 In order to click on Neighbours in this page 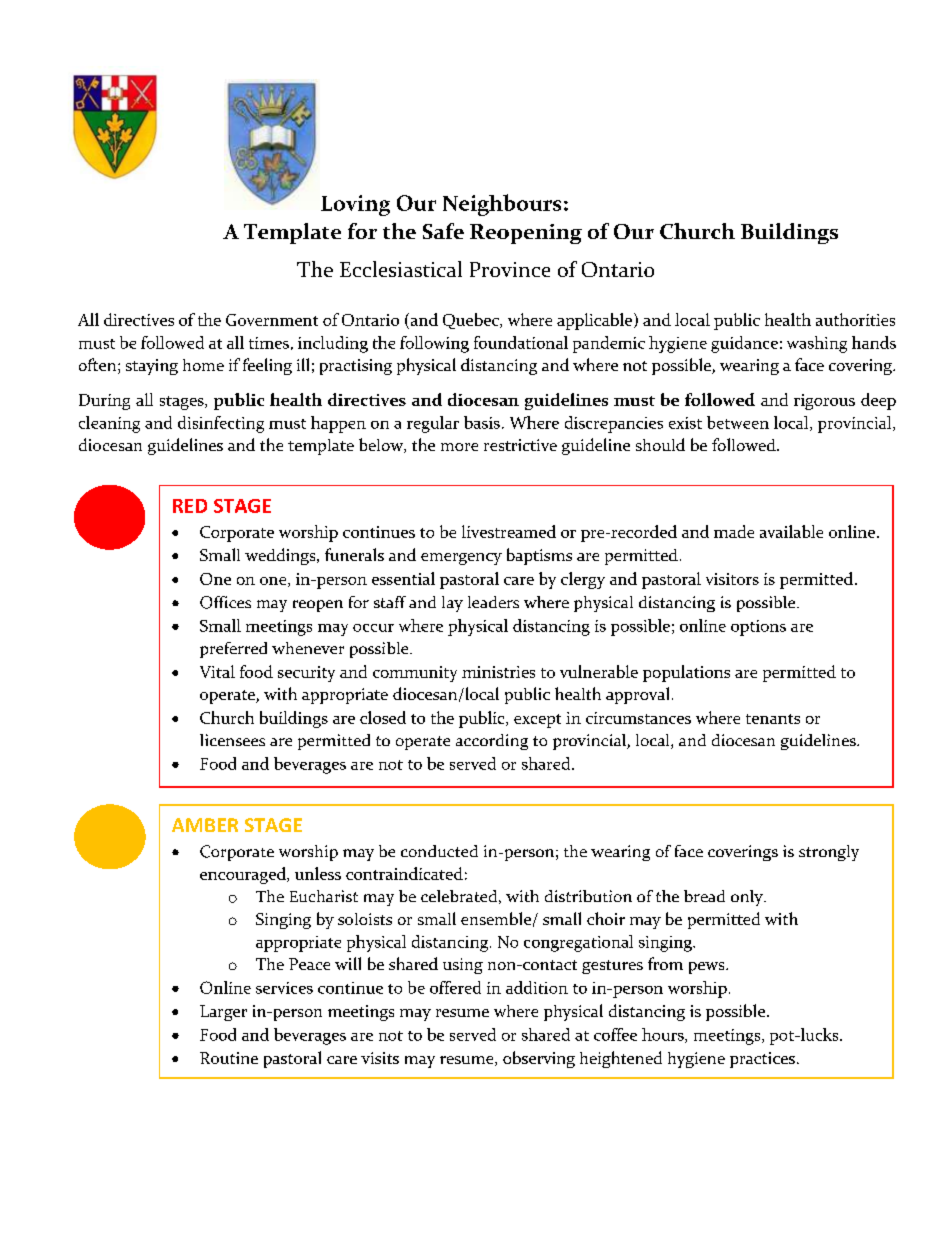, I will do `click(502, 205)`.
